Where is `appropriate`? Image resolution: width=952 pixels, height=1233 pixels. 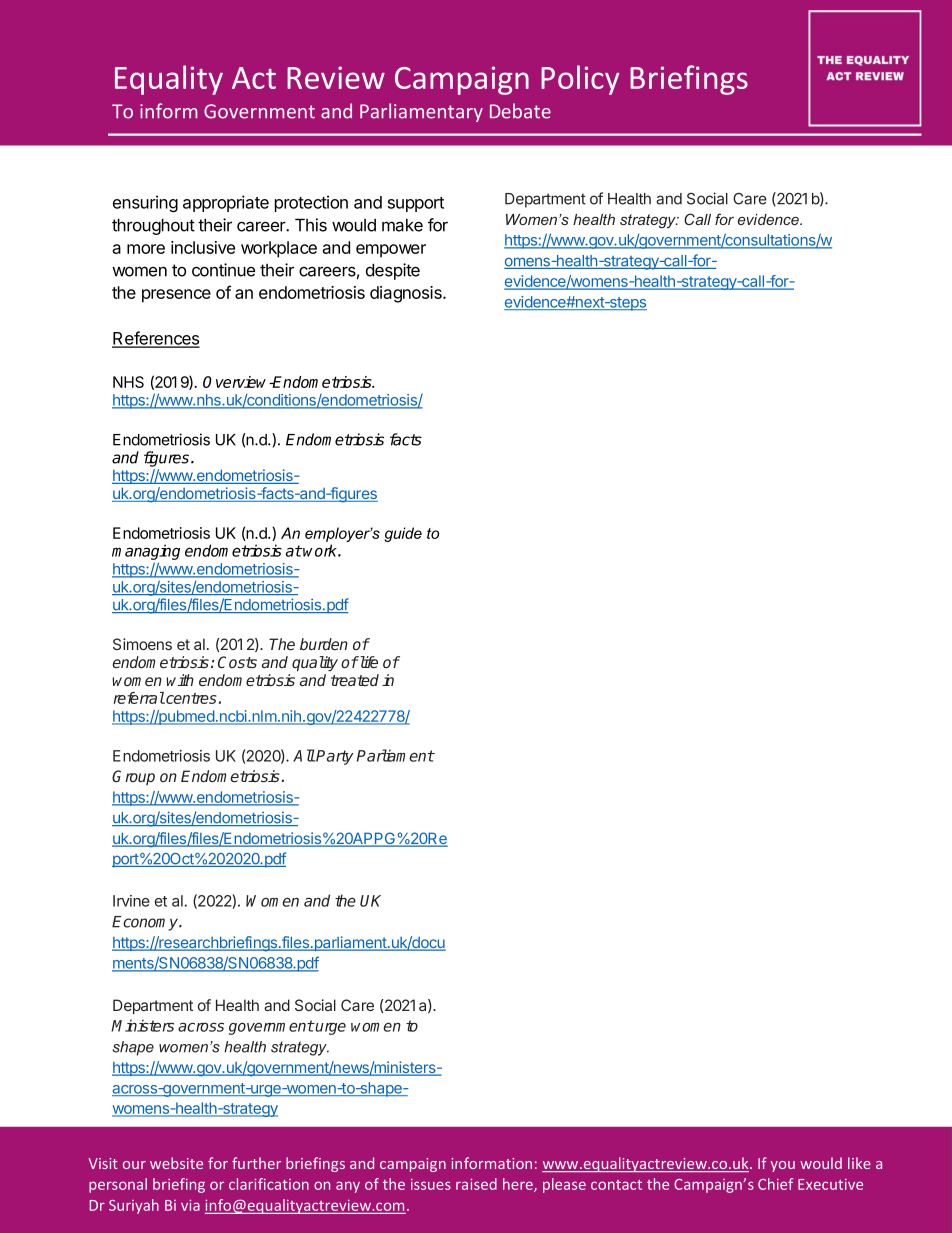 appropriate is located at coordinates (226, 203).
